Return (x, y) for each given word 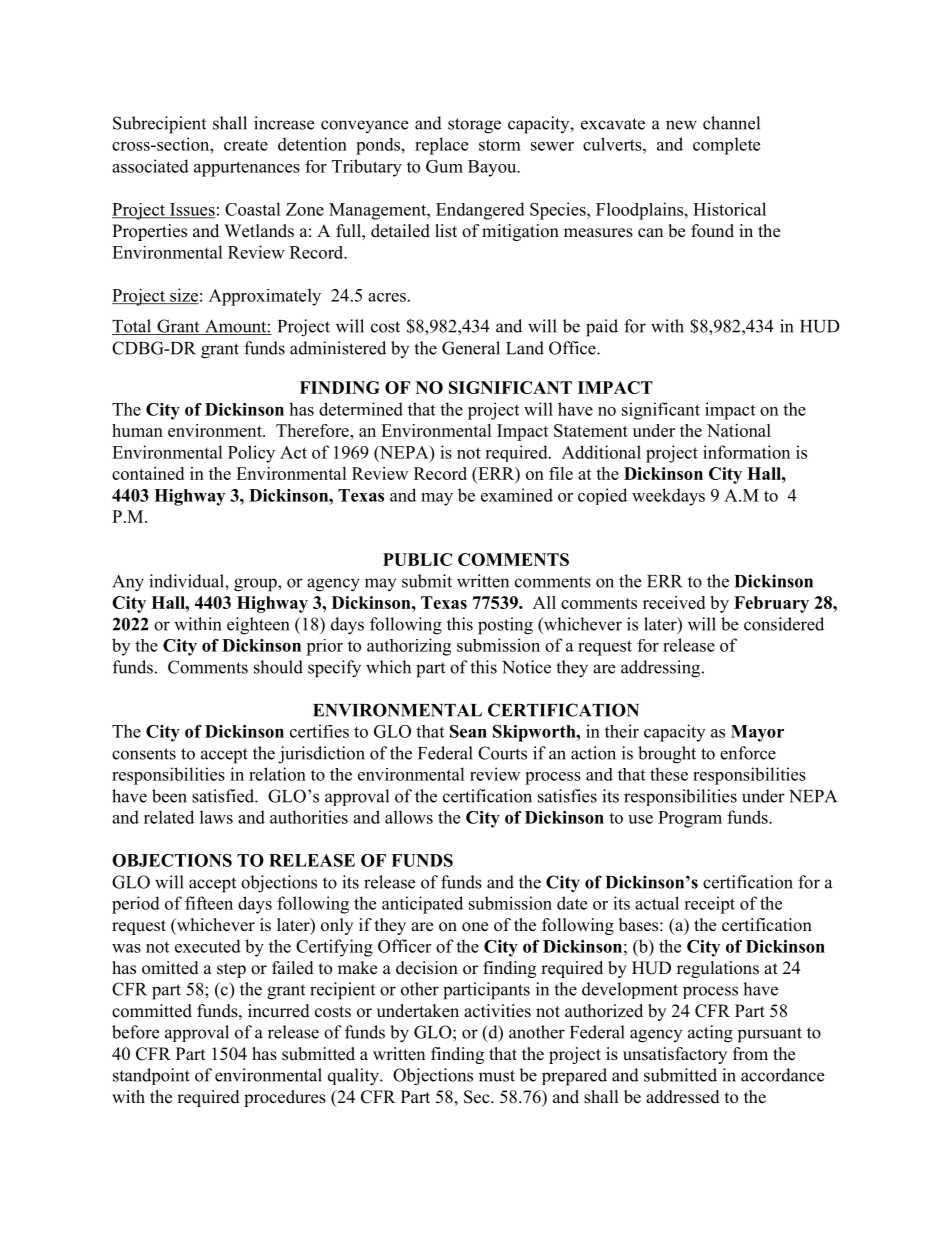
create (246, 145)
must (497, 1076)
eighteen (258, 626)
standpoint (151, 1076)
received (674, 602)
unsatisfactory (675, 1055)
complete (726, 146)
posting (505, 626)
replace (441, 146)
